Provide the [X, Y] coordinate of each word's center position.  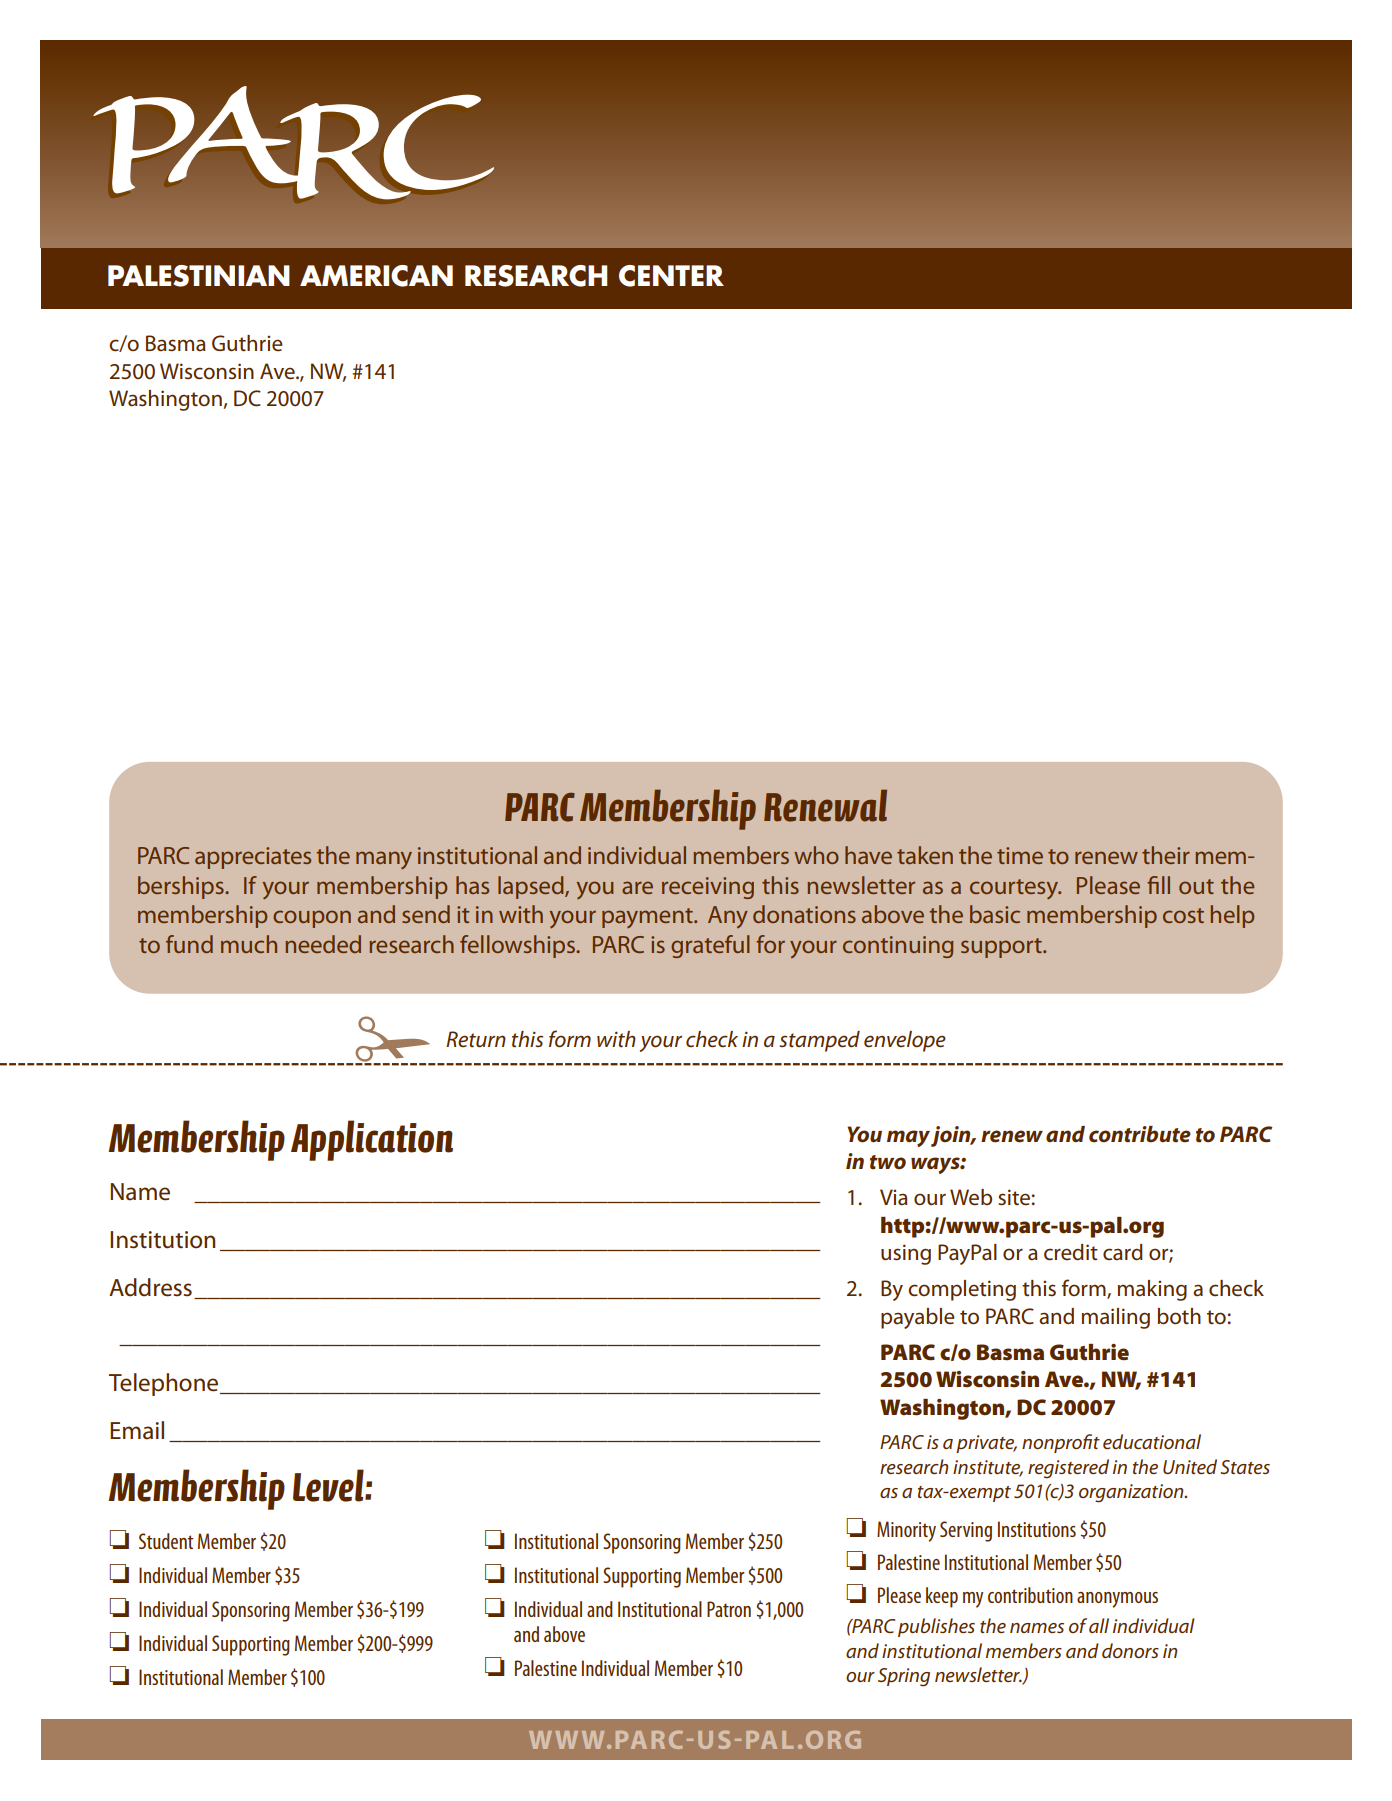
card [1123, 1252]
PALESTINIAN [199, 276]
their [1166, 855]
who [816, 855]
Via [894, 1197]
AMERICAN [376, 276]
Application [372, 1140]
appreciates [253, 858]
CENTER [671, 276]
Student [166, 1541]
